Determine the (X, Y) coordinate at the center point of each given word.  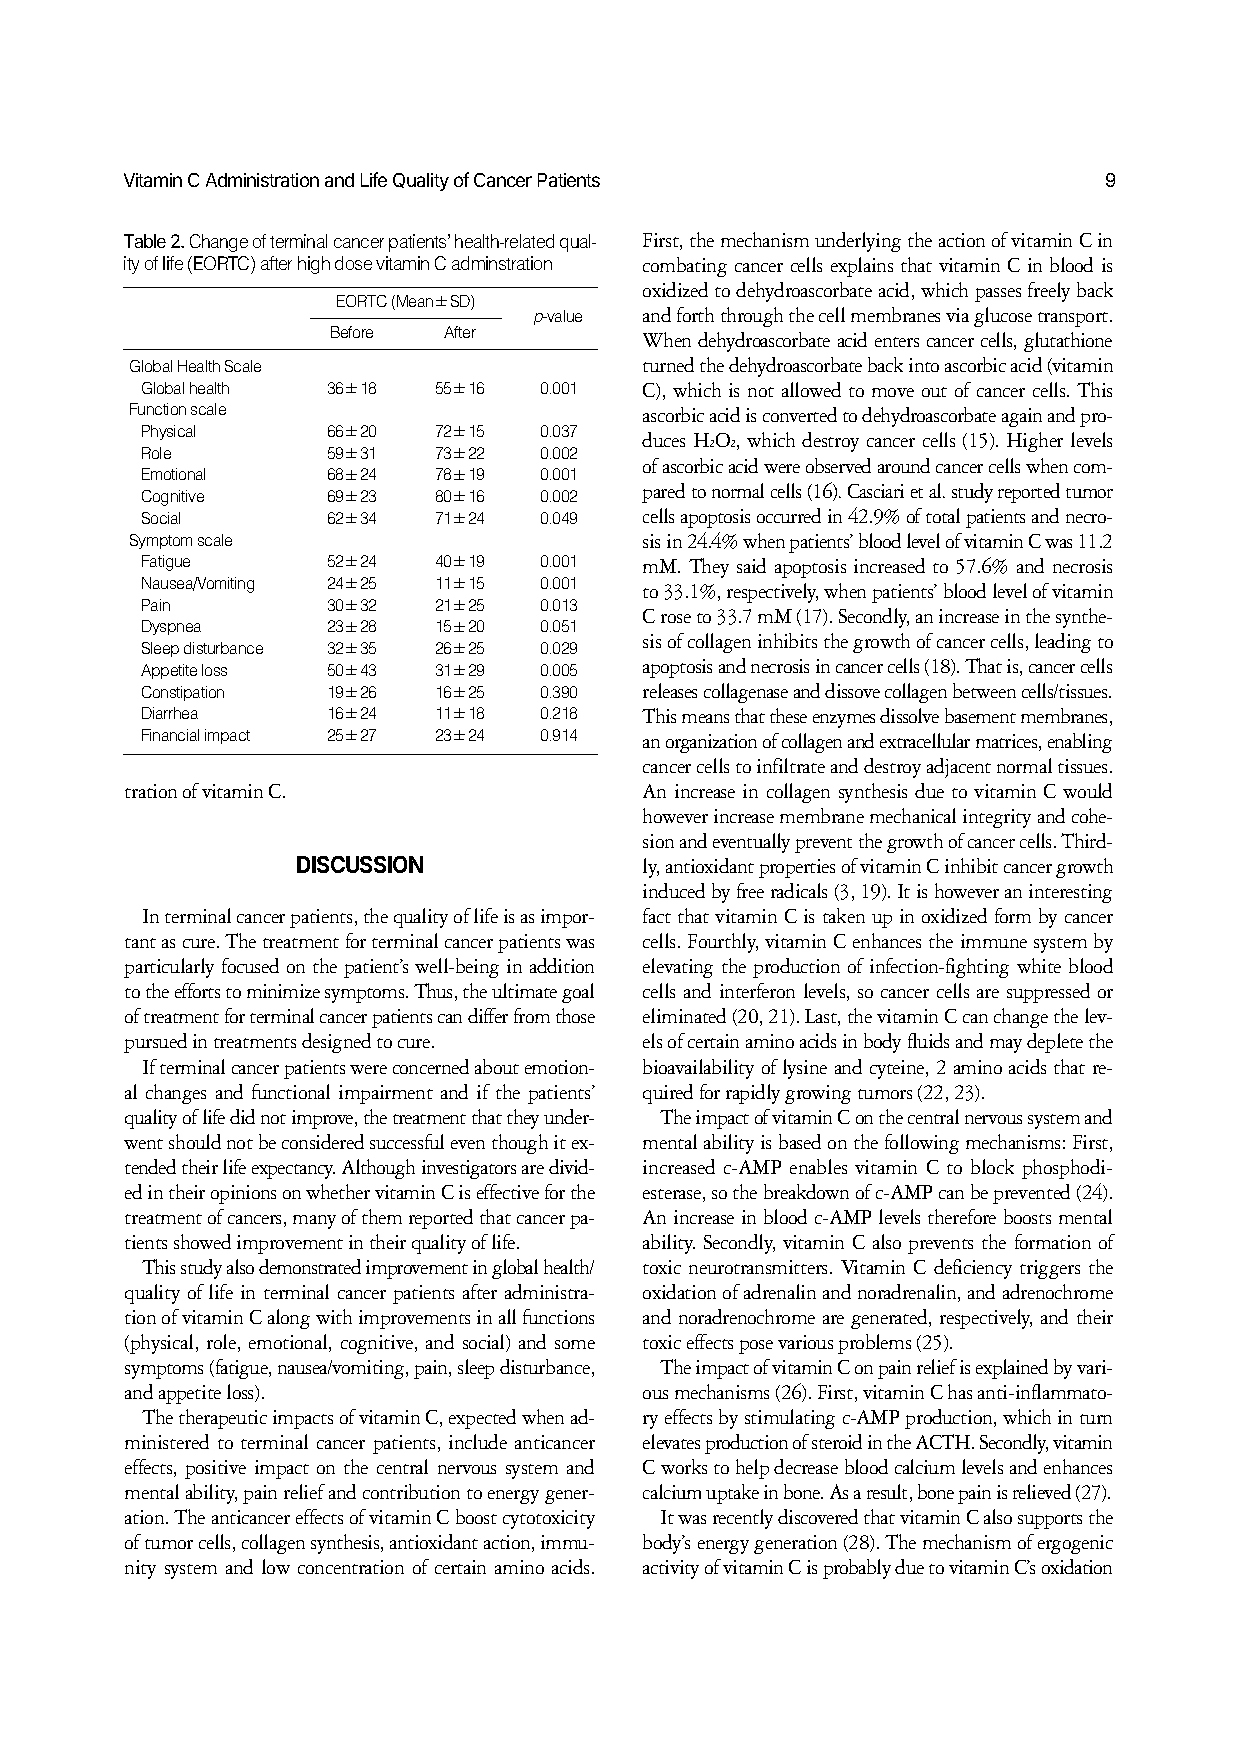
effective (508, 1191)
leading (1063, 643)
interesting (1070, 893)
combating (685, 267)
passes (998, 295)
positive (215, 1469)
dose (353, 263)
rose (676, 618)
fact (657, 915)
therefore (962, 1216)
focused (250, 965)
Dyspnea (171, 627)
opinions (243, 1194)
